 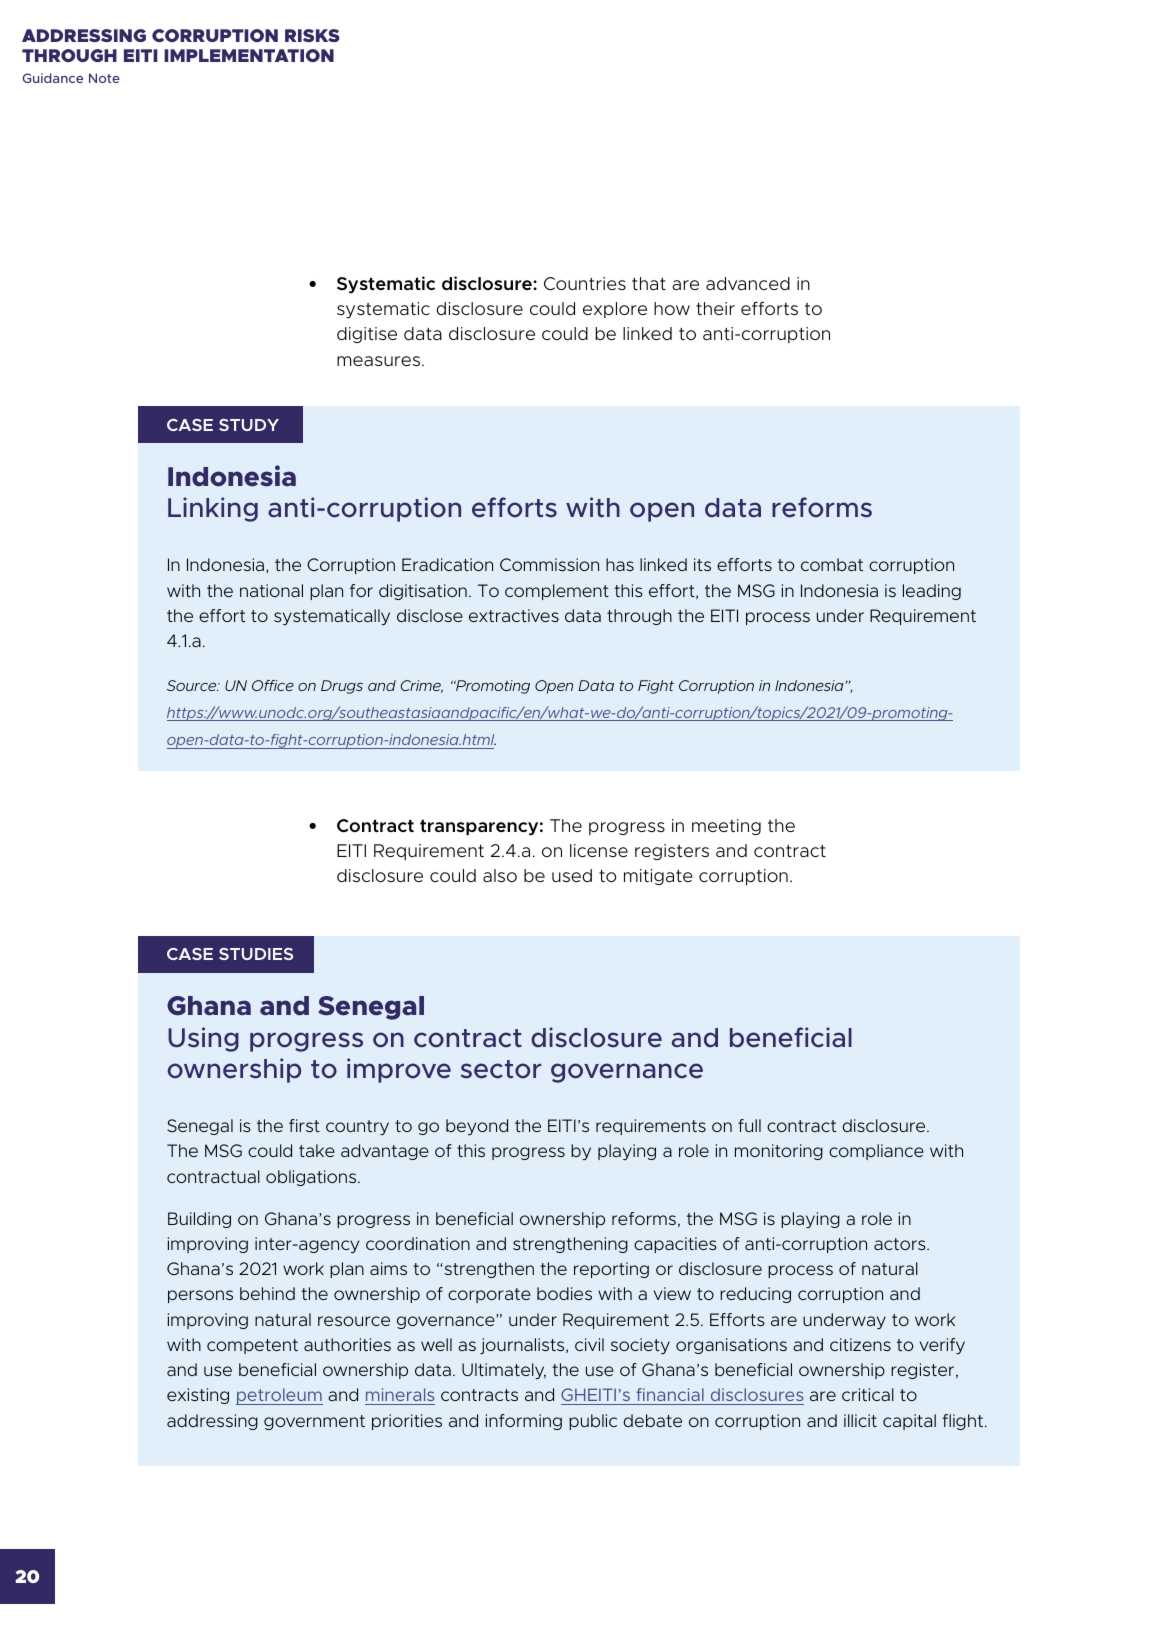 What do you see at coordinates (501, 1069) in the page?
I see `sector` at bounding box center [501, 1069].
